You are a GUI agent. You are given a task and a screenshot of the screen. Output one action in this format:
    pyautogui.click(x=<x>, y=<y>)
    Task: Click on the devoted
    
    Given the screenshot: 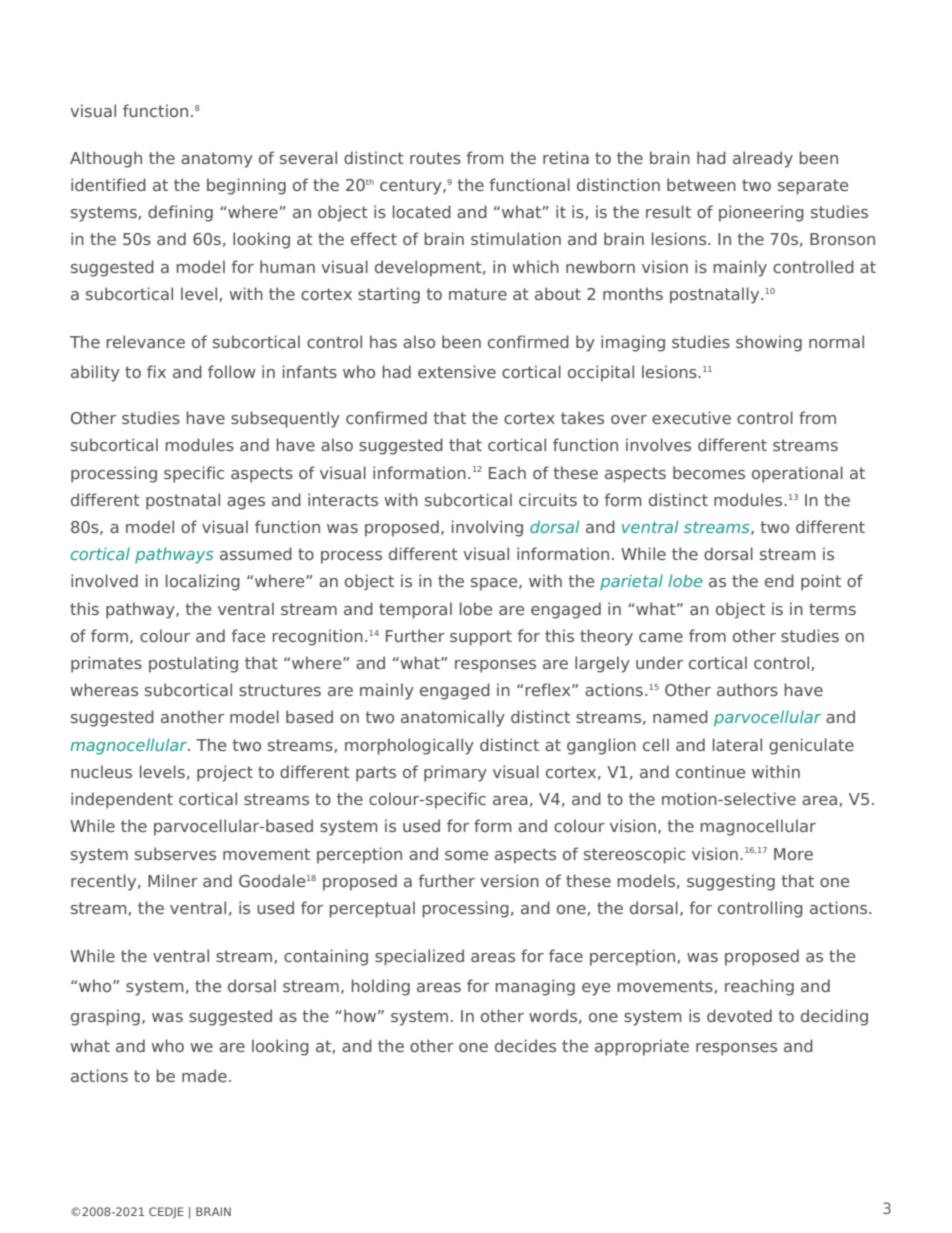 What is the action you would take?
    pyautogui.click(x=739, y=1015)
